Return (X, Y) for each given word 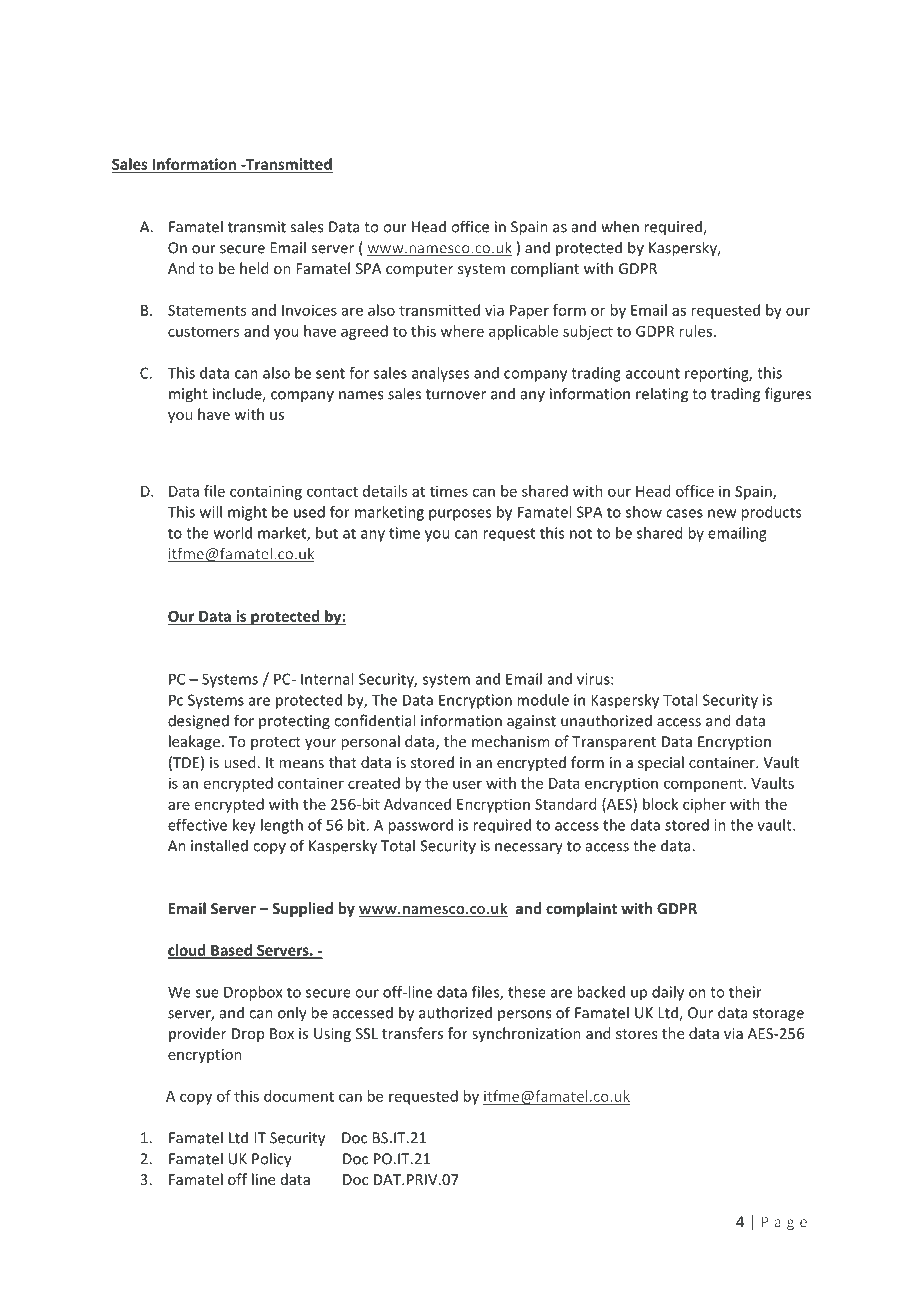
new (722, 513)
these (527, 992)
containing (266, 492)
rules (695, 331)
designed (198, 722)
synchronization (526, 1034)
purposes (460, 515)
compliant (545, 269)
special (661, 763)
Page (784, 1223)
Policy (272, 1160)
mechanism (510, 741)
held (254, 268)
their (745, 992)
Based (231, 951)
